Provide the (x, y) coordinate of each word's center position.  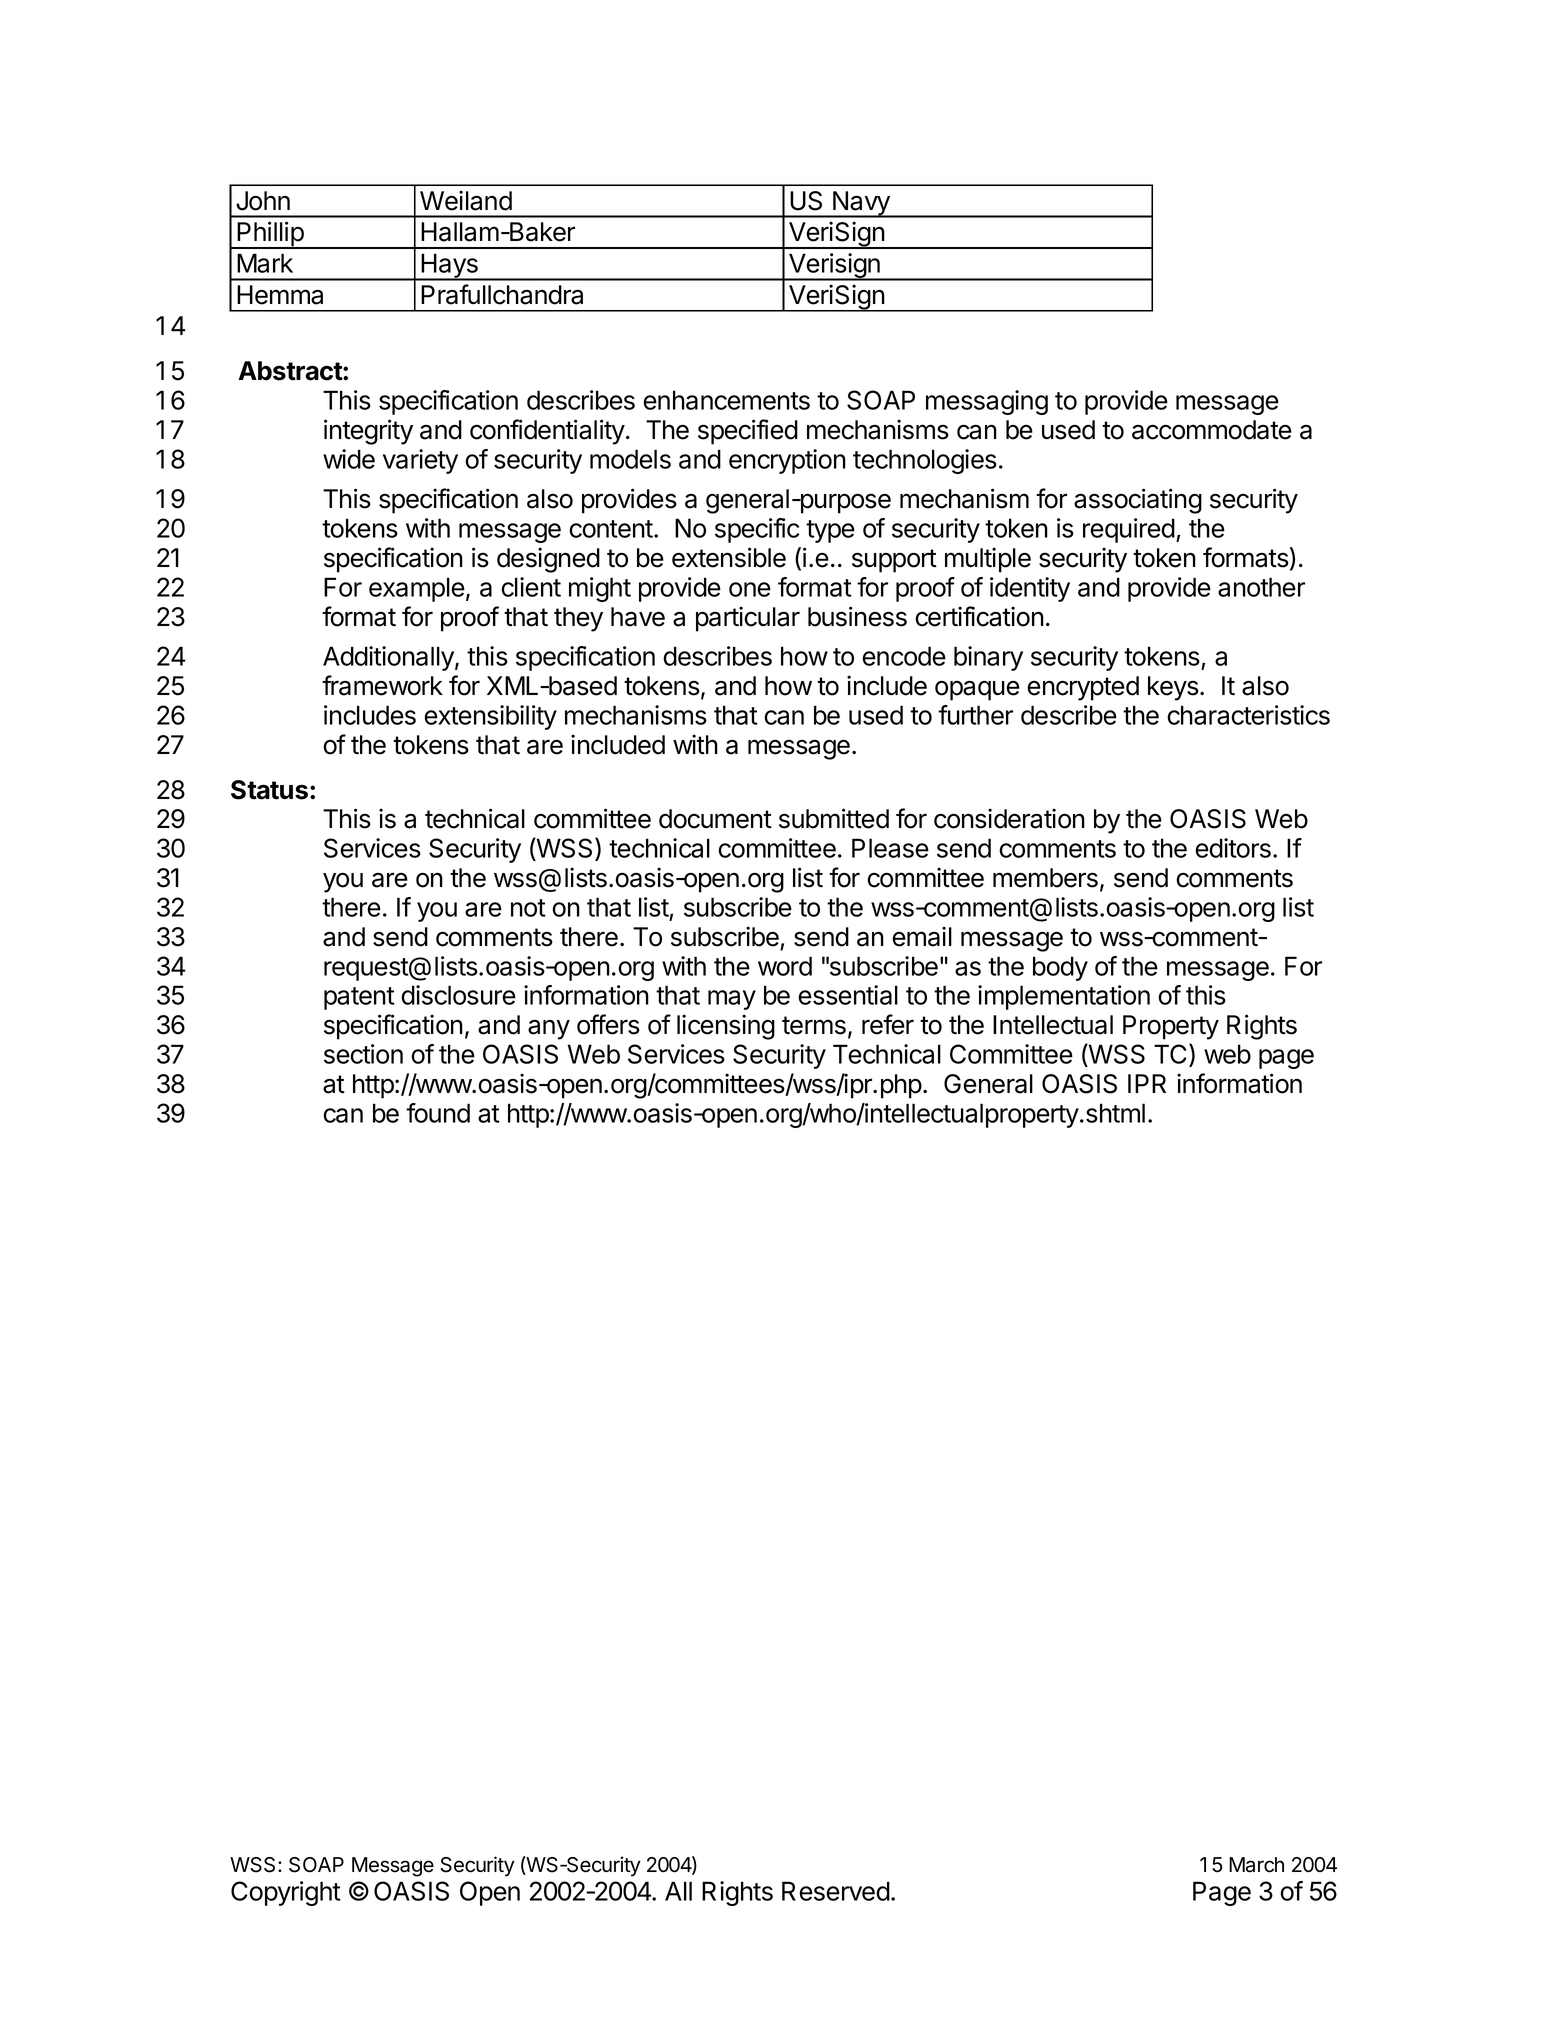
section (363, 1054)
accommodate (1212, 430)
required (1129, 530)
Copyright (286, 1893)
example (417, 589)
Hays (449, 267)
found (438, 1113)
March (1256, 1865)
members (1045, 878)
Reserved (836, 1891)
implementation (1064, 997)
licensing (726, 1027)
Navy (861, 204)
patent (359, 998)
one (750, 589)
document (715, 819)
